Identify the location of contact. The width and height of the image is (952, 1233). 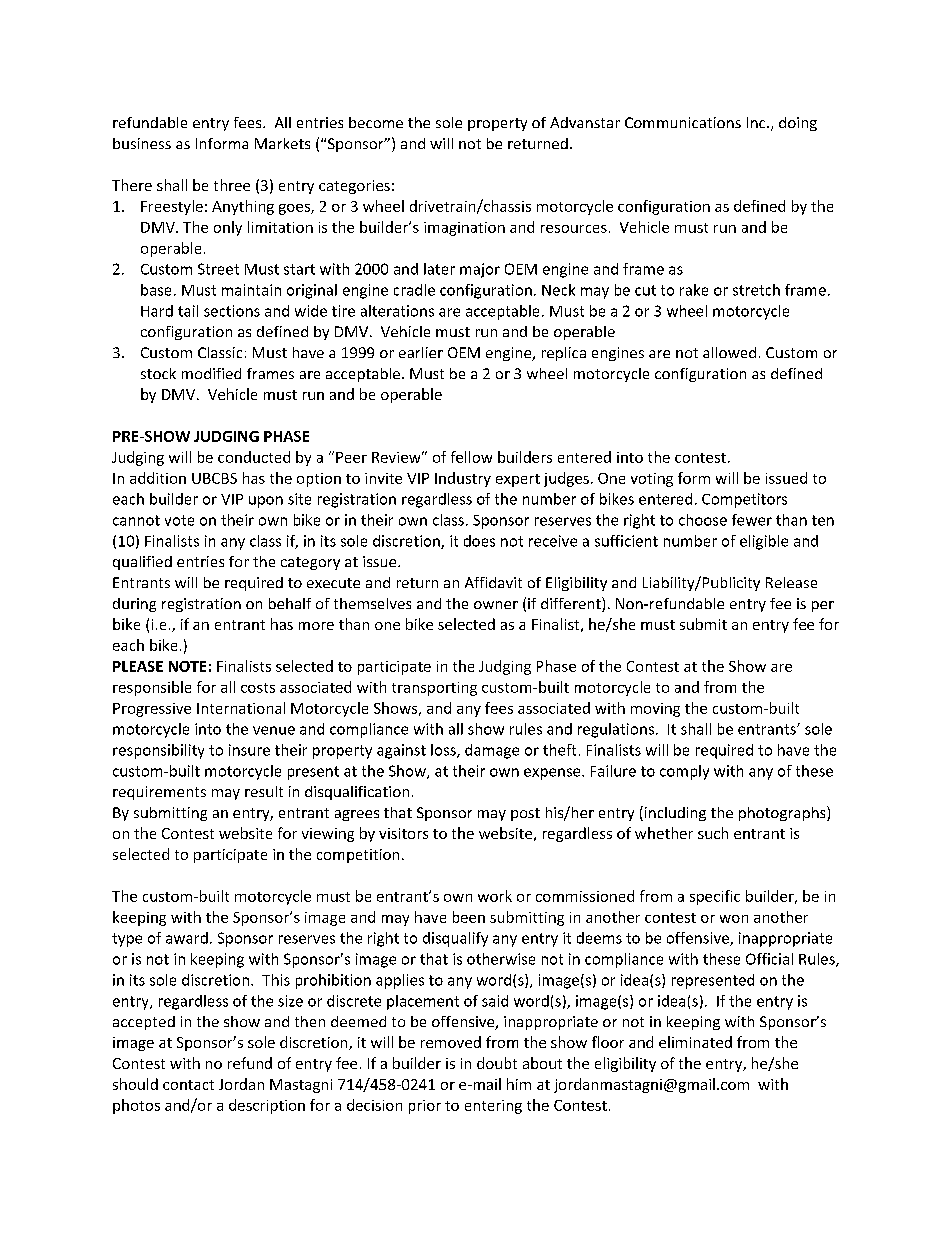
(188, 1085).
